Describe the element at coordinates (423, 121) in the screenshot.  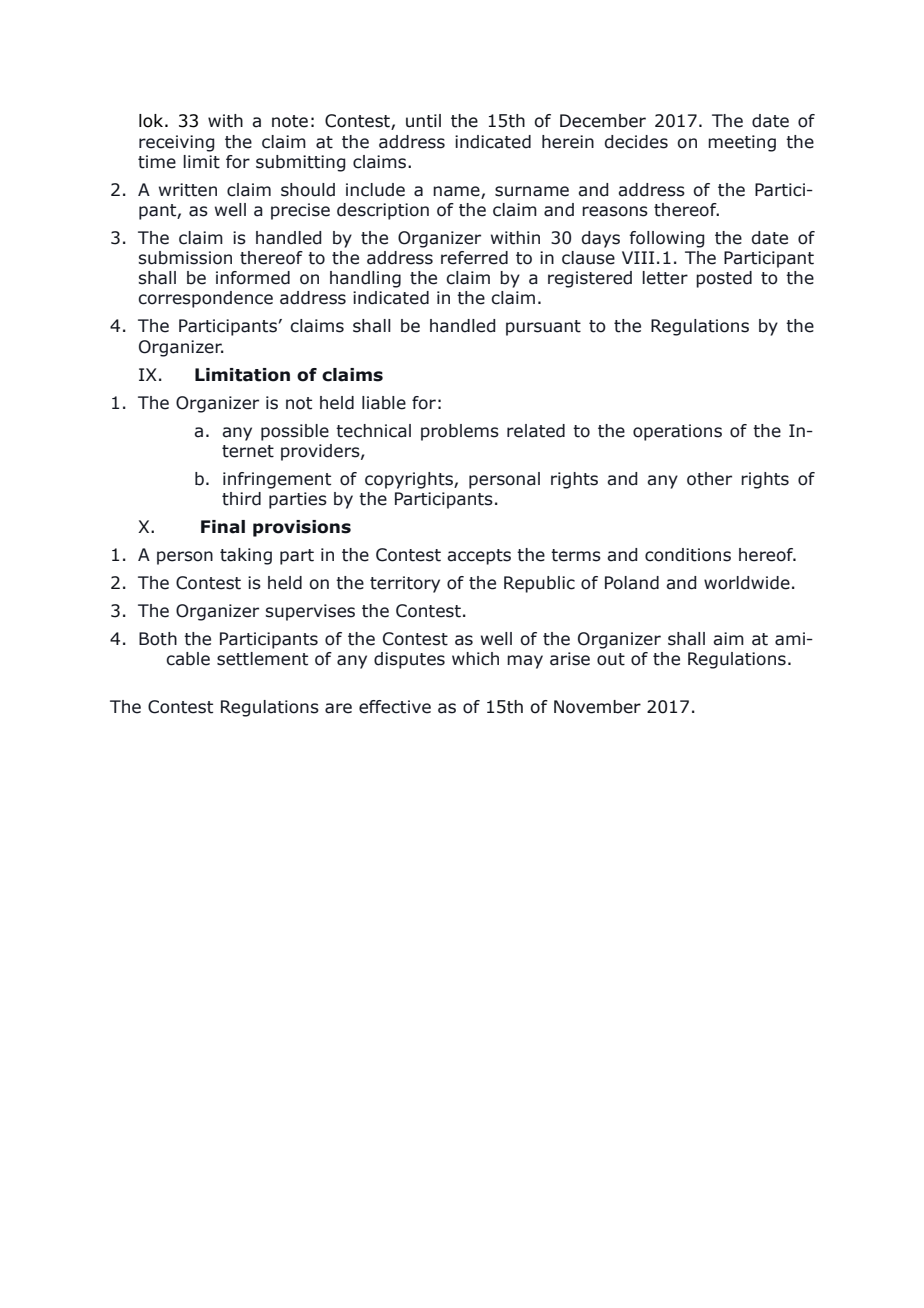
I see `until` at that location.
